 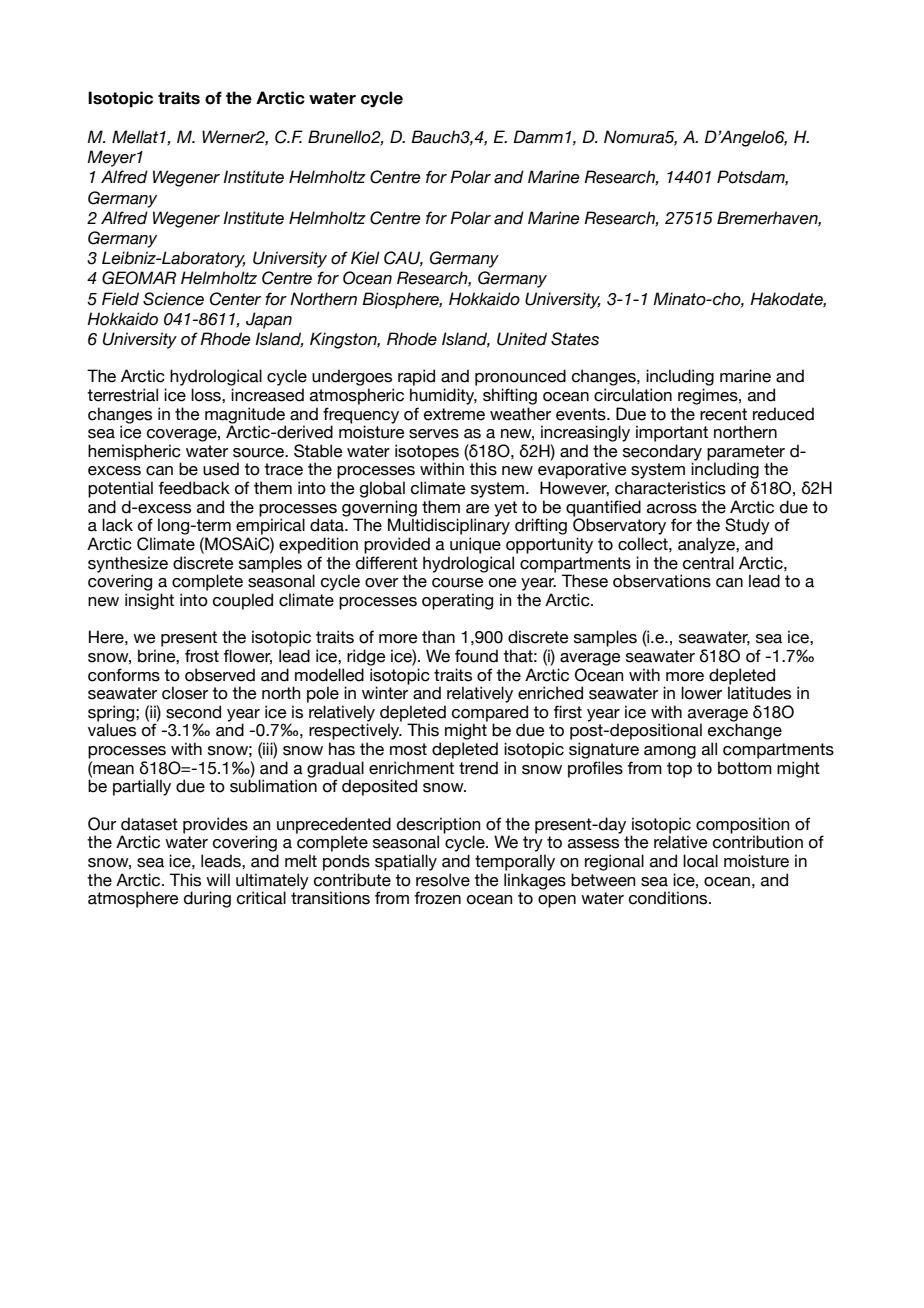 I want to click on will, so click(x=218, y=879).
